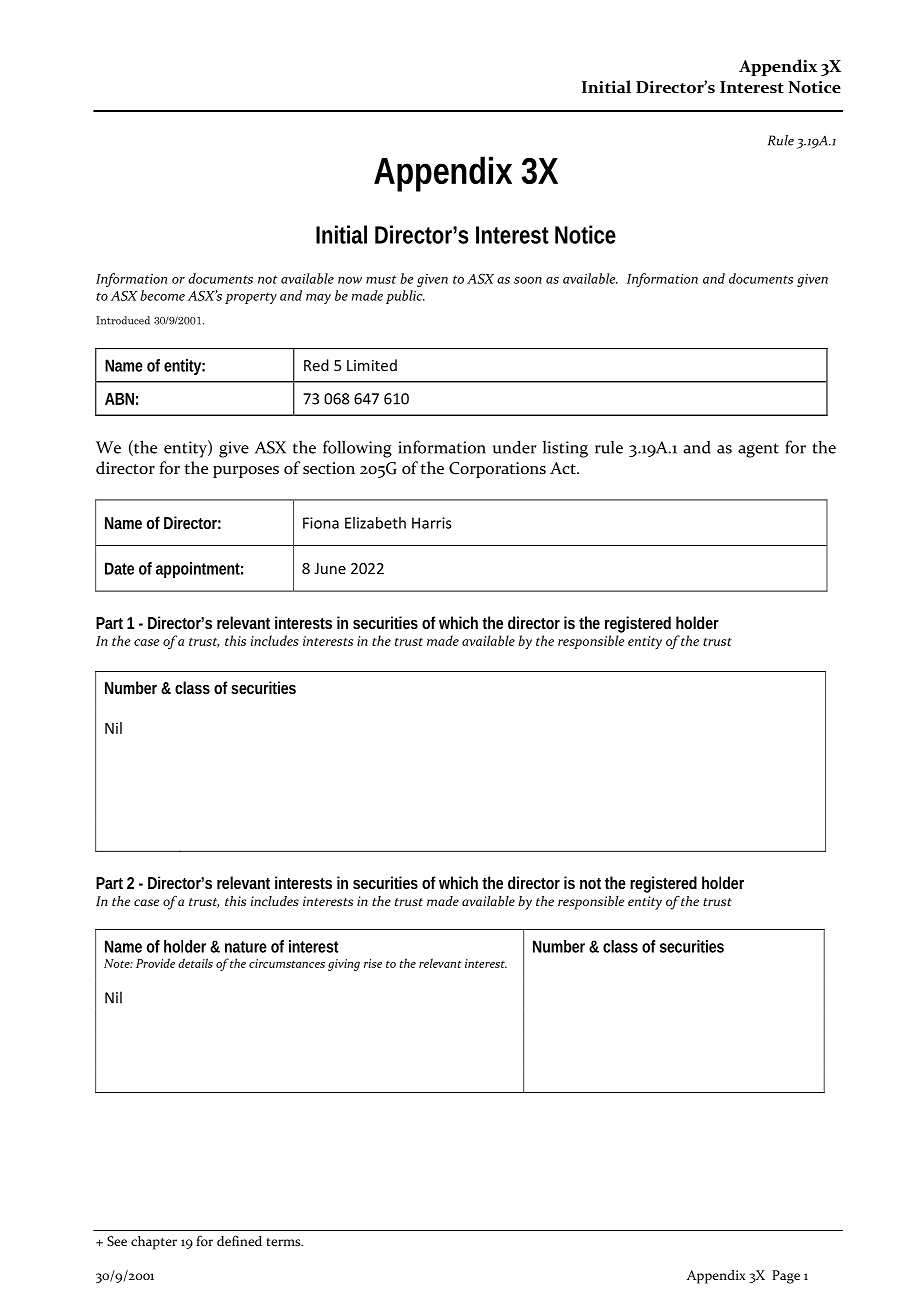 Image resolution: width=924 pixels, height=1307 pixels. What do you see at coordinates (162, 295) in the screenshot?
I see `become` at bounding box center [162, 295].
